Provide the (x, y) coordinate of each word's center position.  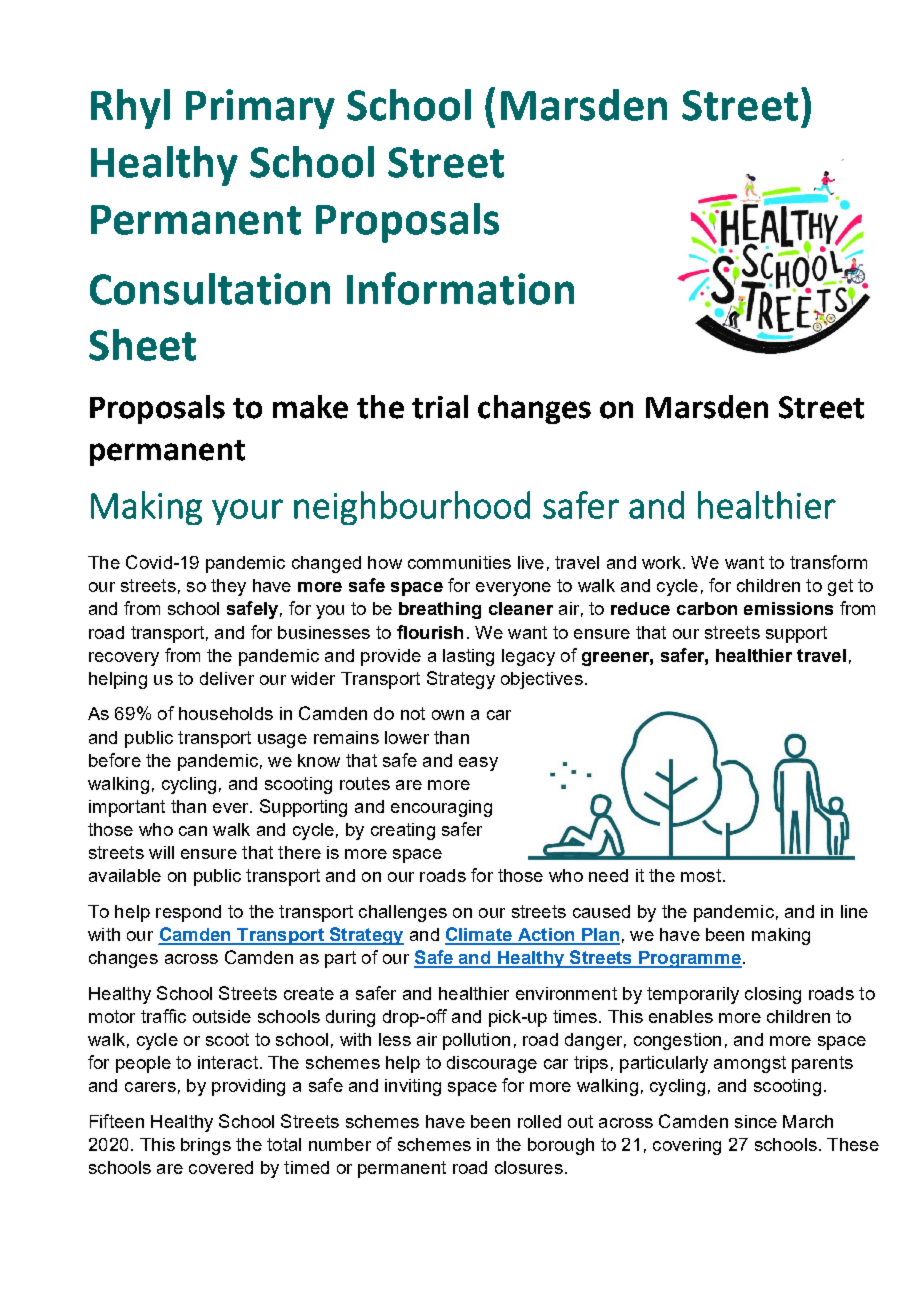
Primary (260, 109)
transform (828, 562)
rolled (539, 1121)
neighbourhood (412, 508)
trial (440, 407)
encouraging (441, 808)
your (247, 512)
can (193, 831)
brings (206, 1146)
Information (460, 288)
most (701, 875)
